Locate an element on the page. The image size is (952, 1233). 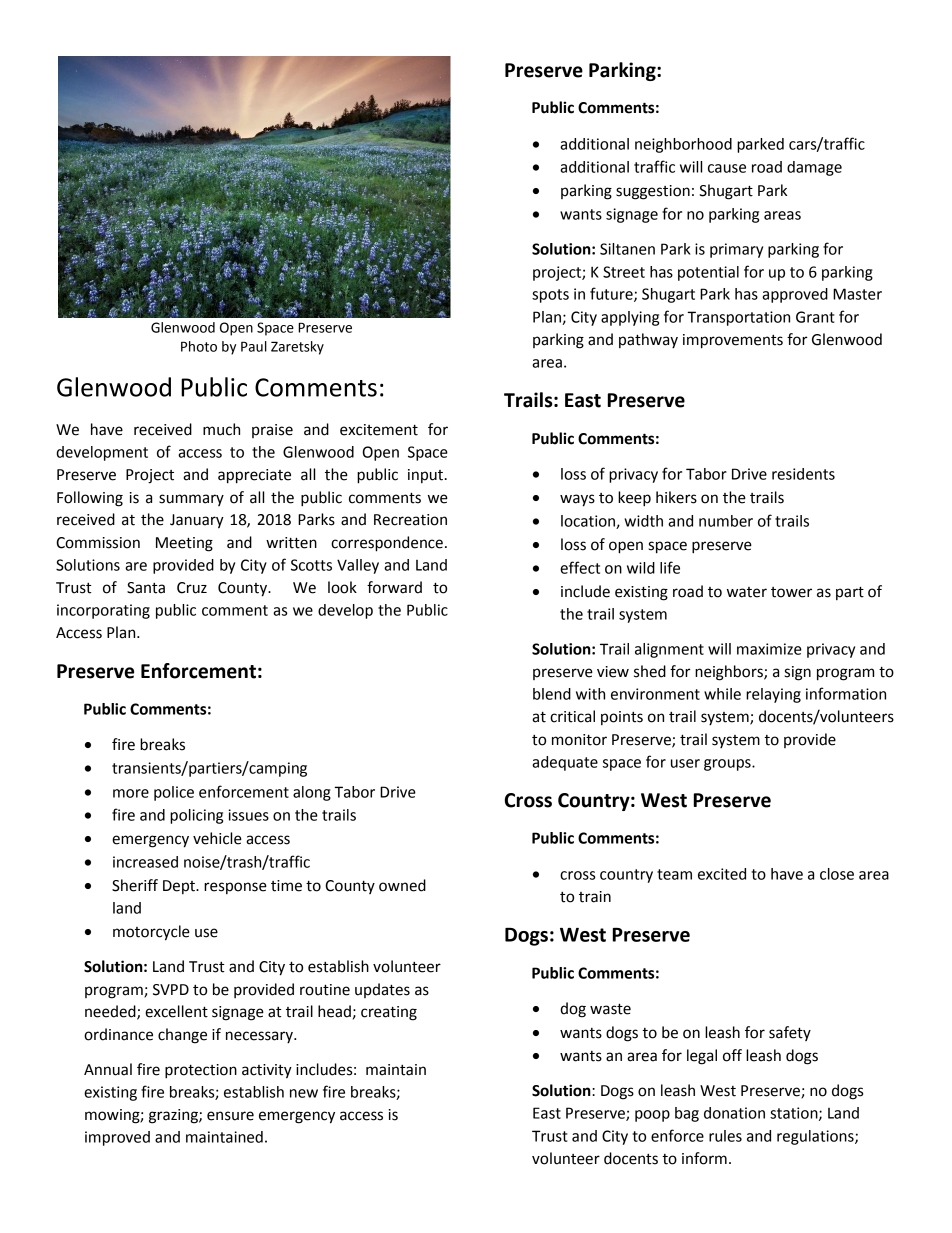
much is located at coordinates (221, 429).
